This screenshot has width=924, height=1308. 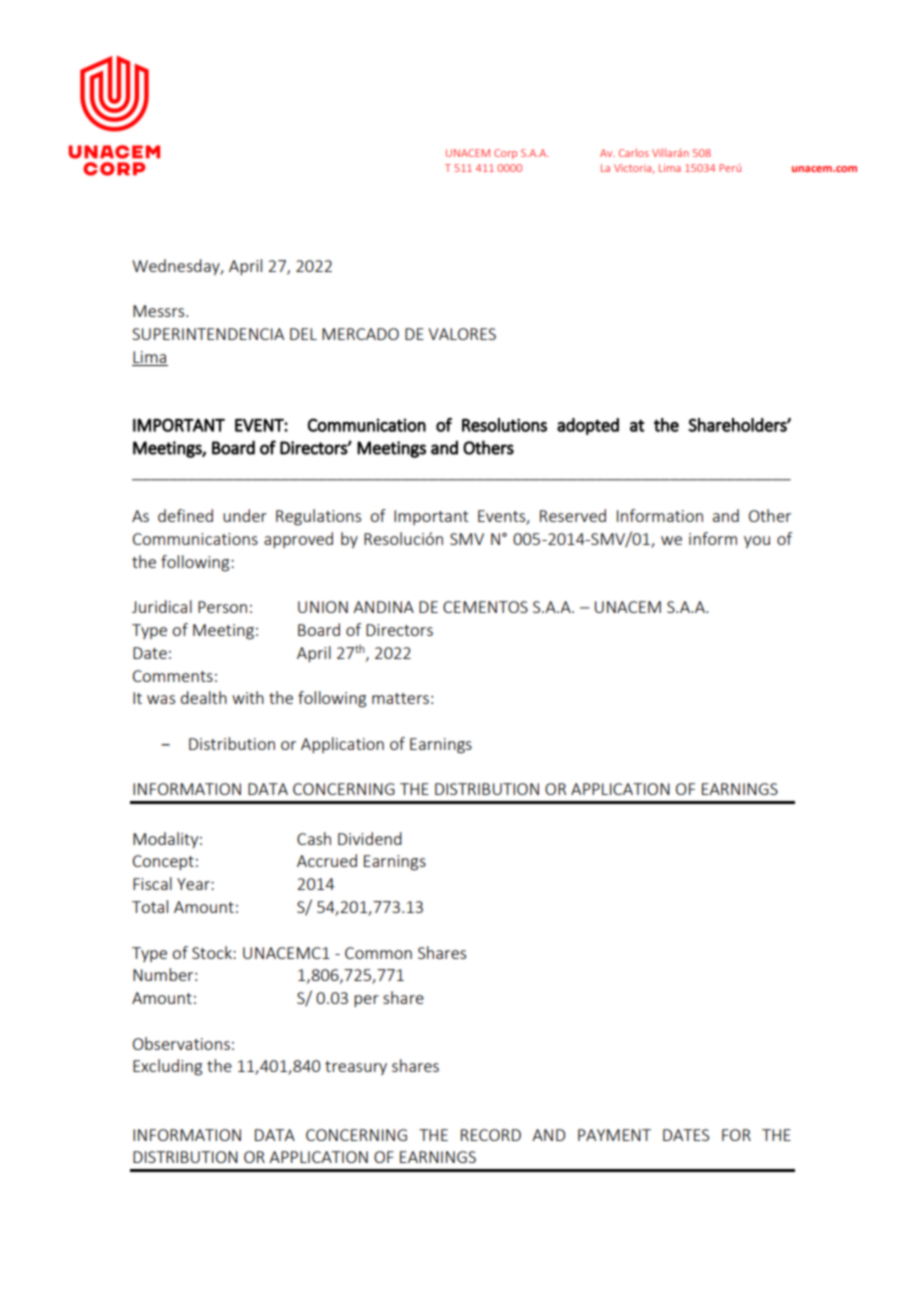 I want to click on matters, so click(x=400, y=698).
